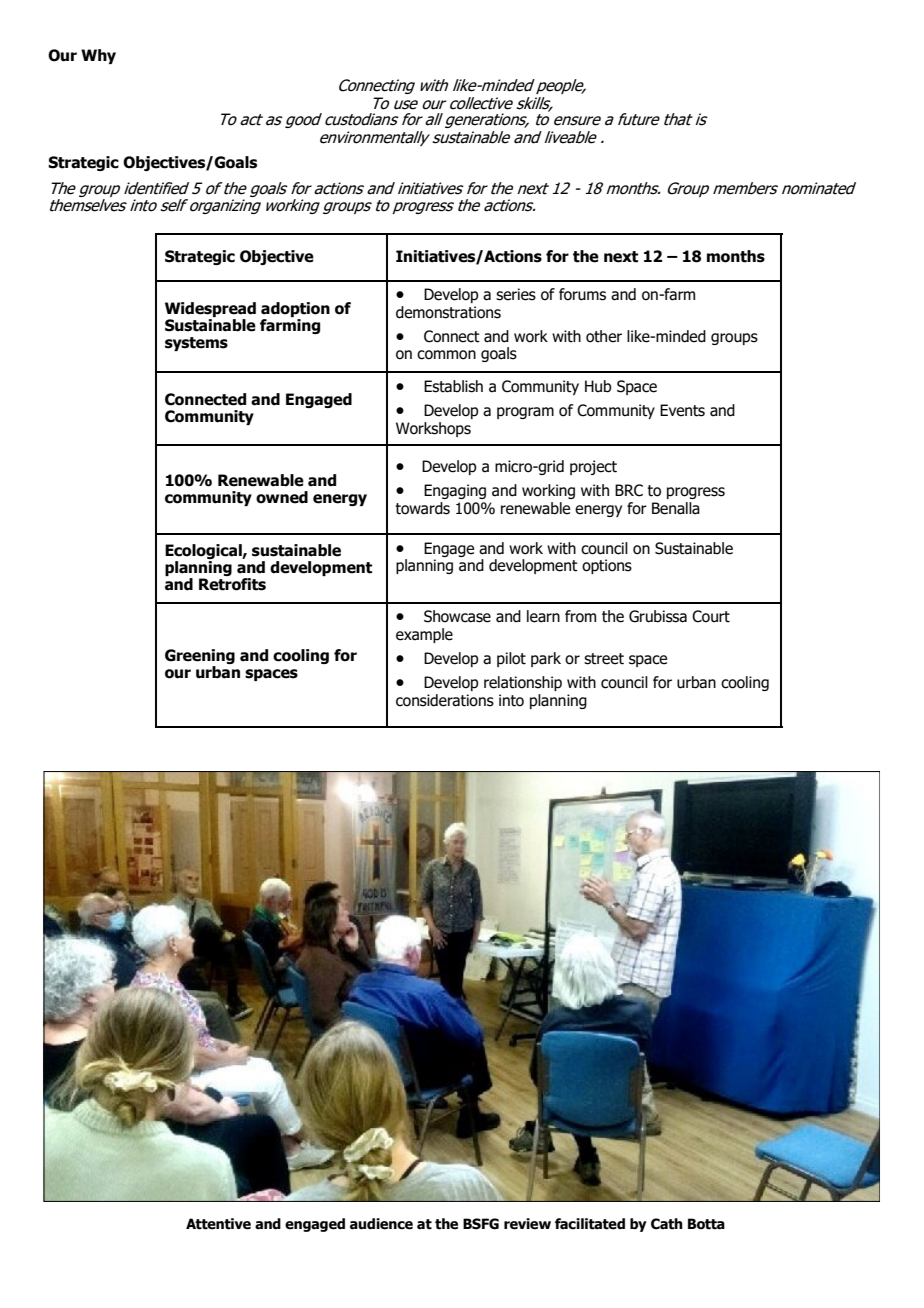 The image size is (924, 1308). What do you see at coordinates (98, 56) in the image?
I see `Why` at bounding box center [98, 56].
